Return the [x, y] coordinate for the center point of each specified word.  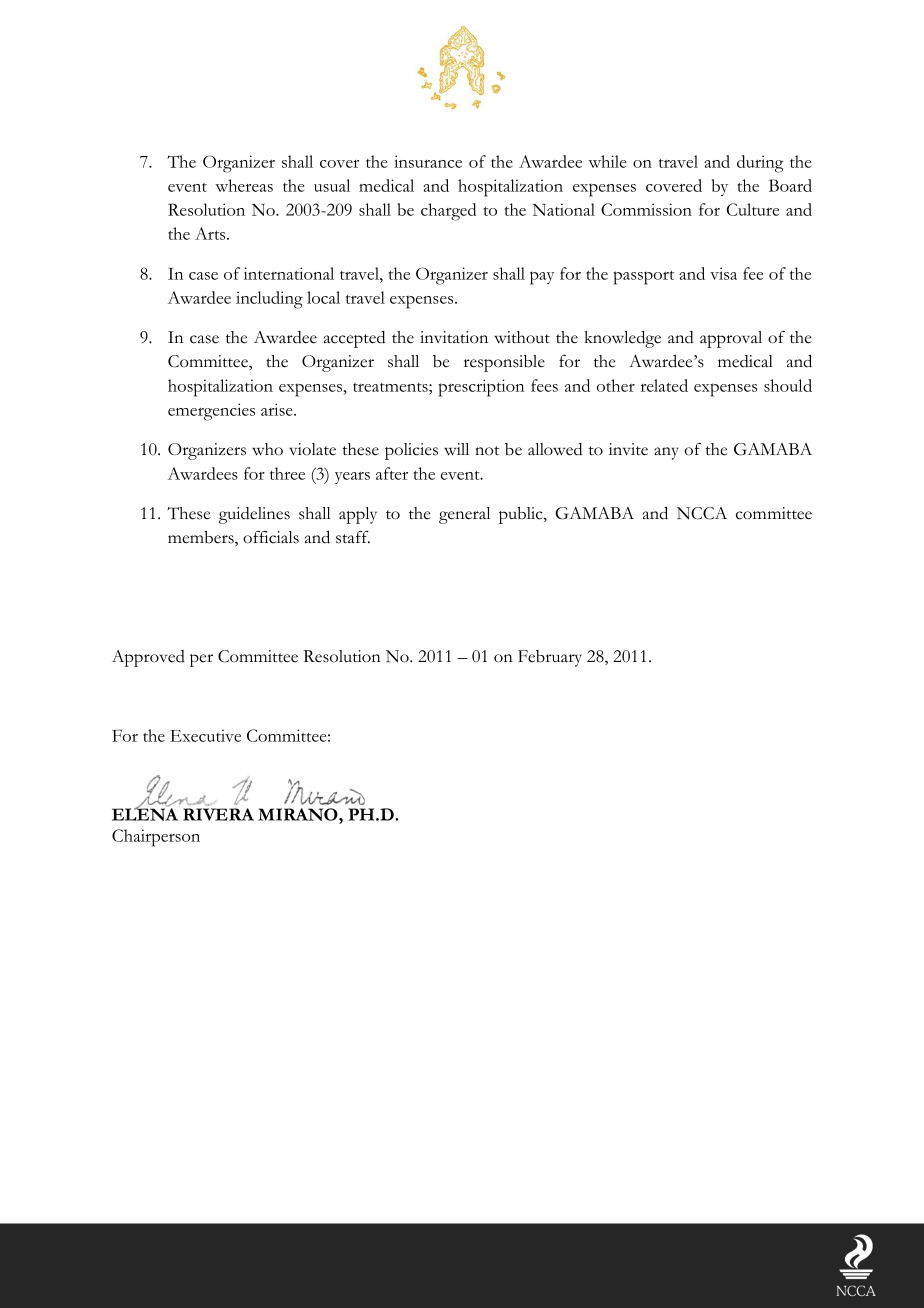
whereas [244, 185]
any [666, 453]
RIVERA [218, 814]
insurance [428, 161]
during [760, 164]
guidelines [254, 515]
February [550, 658]
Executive [205, 735]
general [464, 515]
